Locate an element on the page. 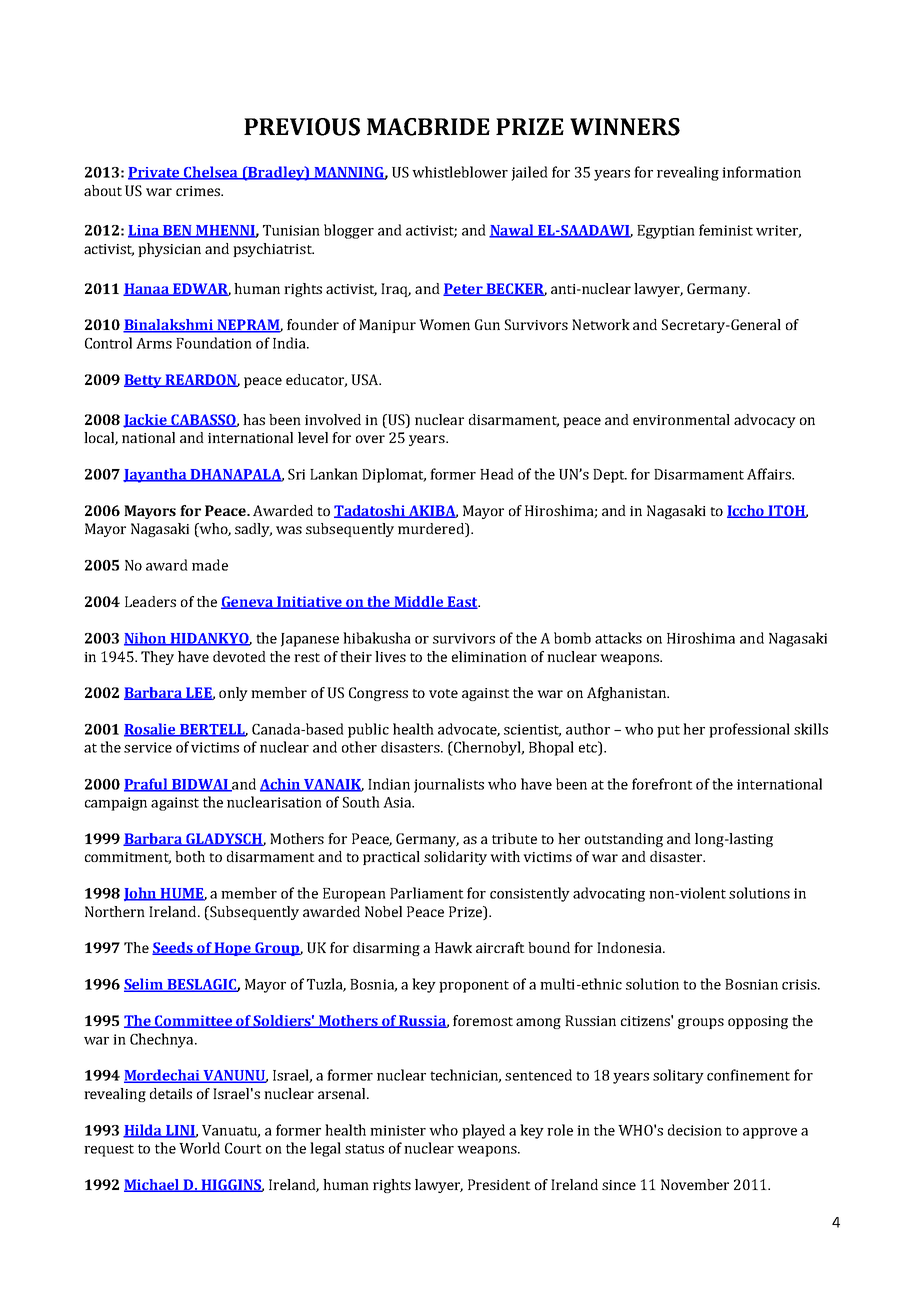 The image size is (924, 1308). Chelsea is located at coordinates (211, 173).
